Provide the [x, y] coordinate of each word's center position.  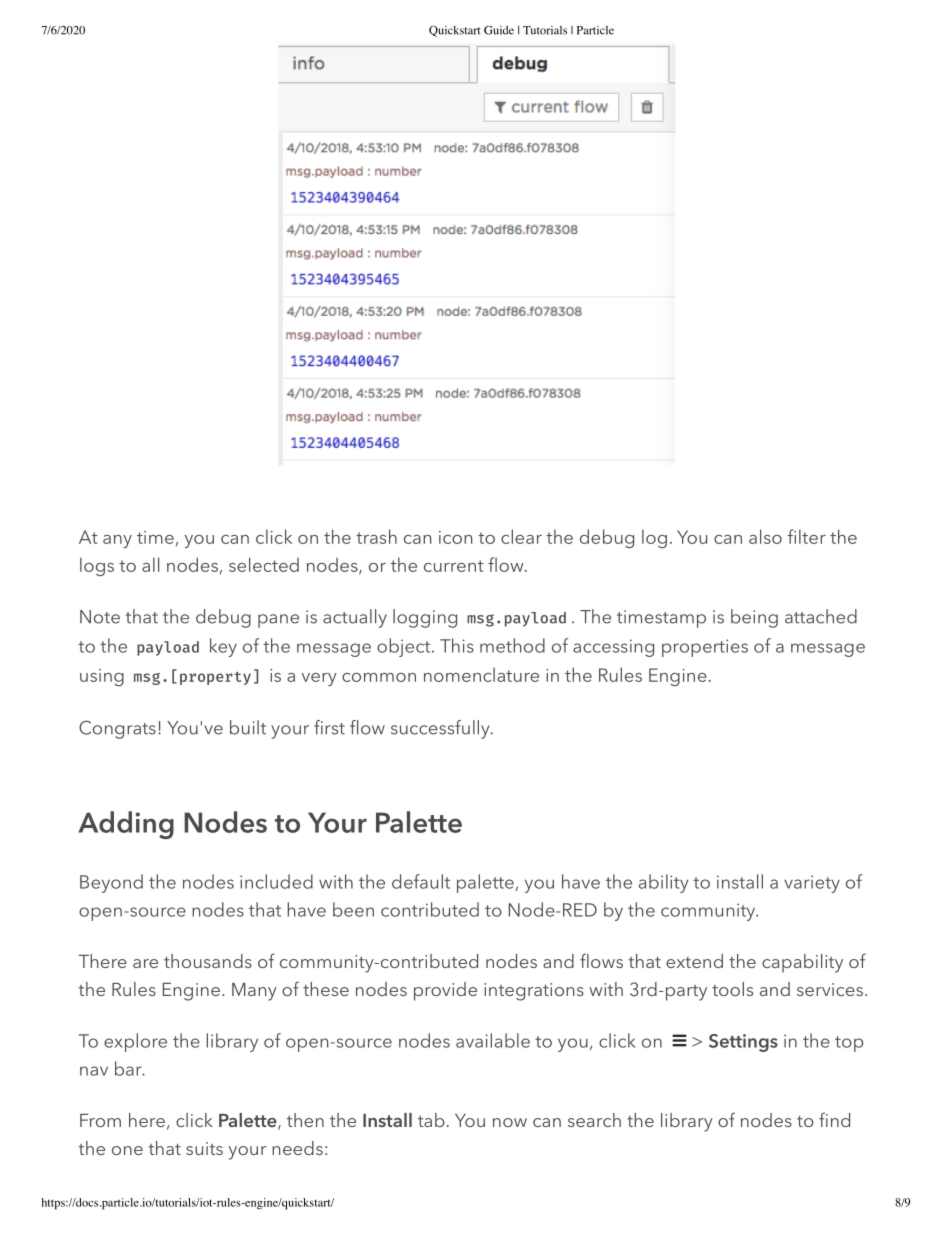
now [510, 1122]
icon [455, 537]
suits [204, 1148]
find [834, 1119]
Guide [499, 30]
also [765, 536]
